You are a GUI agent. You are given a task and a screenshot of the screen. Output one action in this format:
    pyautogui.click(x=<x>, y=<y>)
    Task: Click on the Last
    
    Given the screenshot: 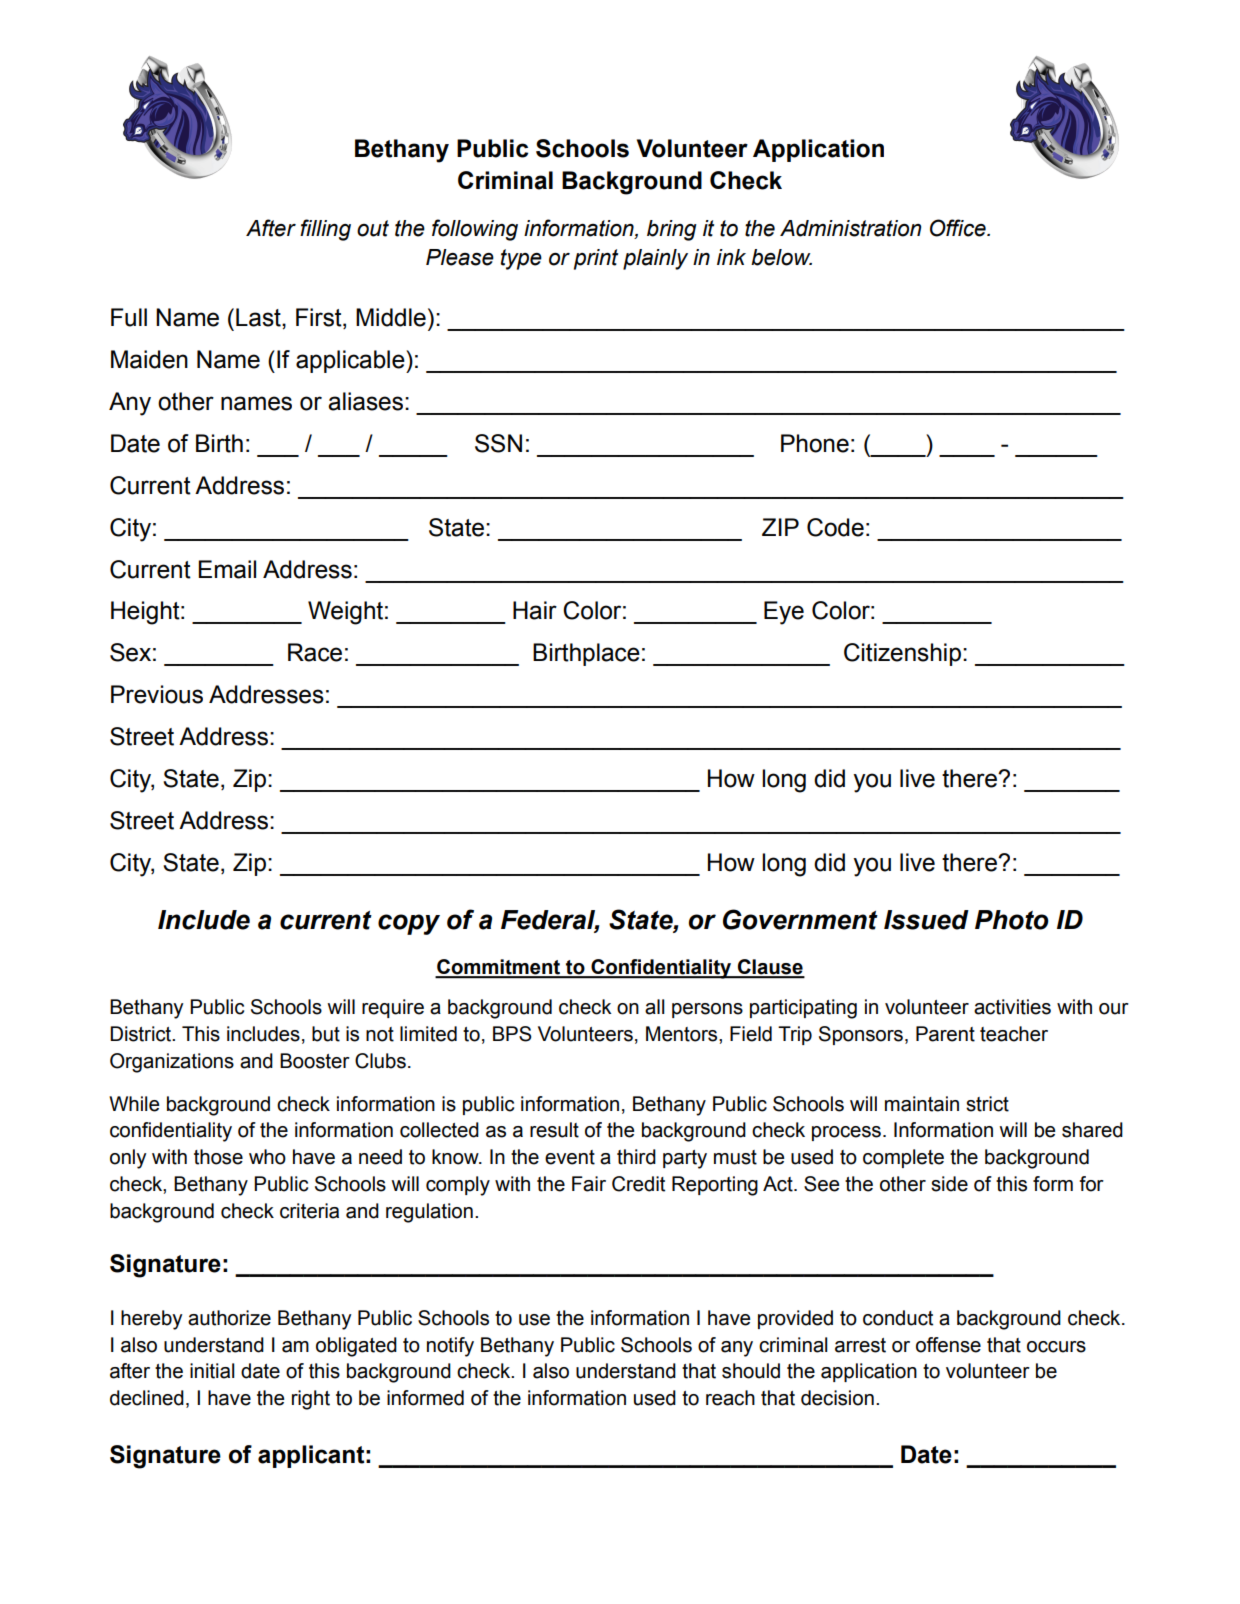 What is the action you would take?
    pyautogui.click(x=259, y=317)
